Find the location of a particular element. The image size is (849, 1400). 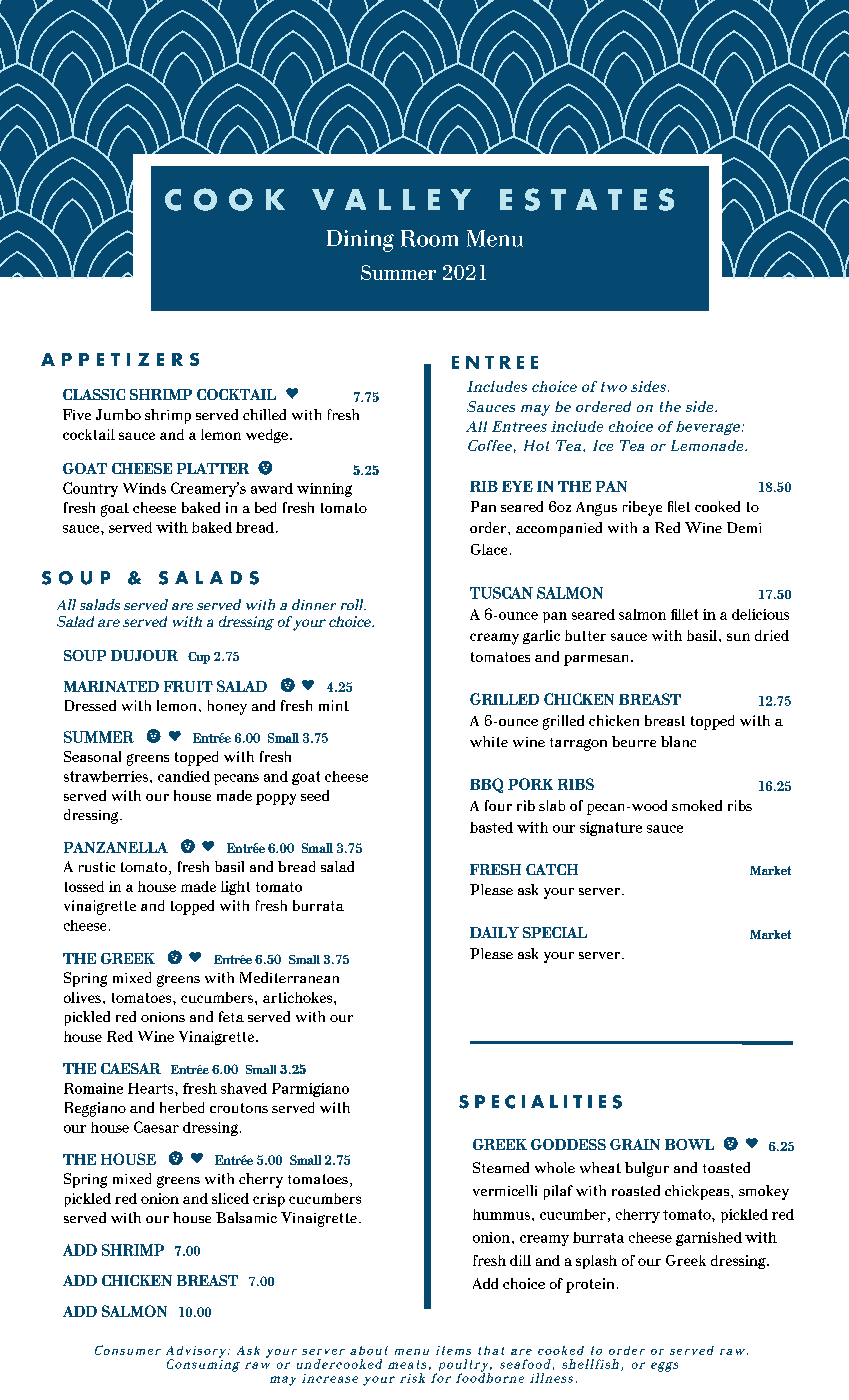

BOWL is located at coordinates (689, 1144).
